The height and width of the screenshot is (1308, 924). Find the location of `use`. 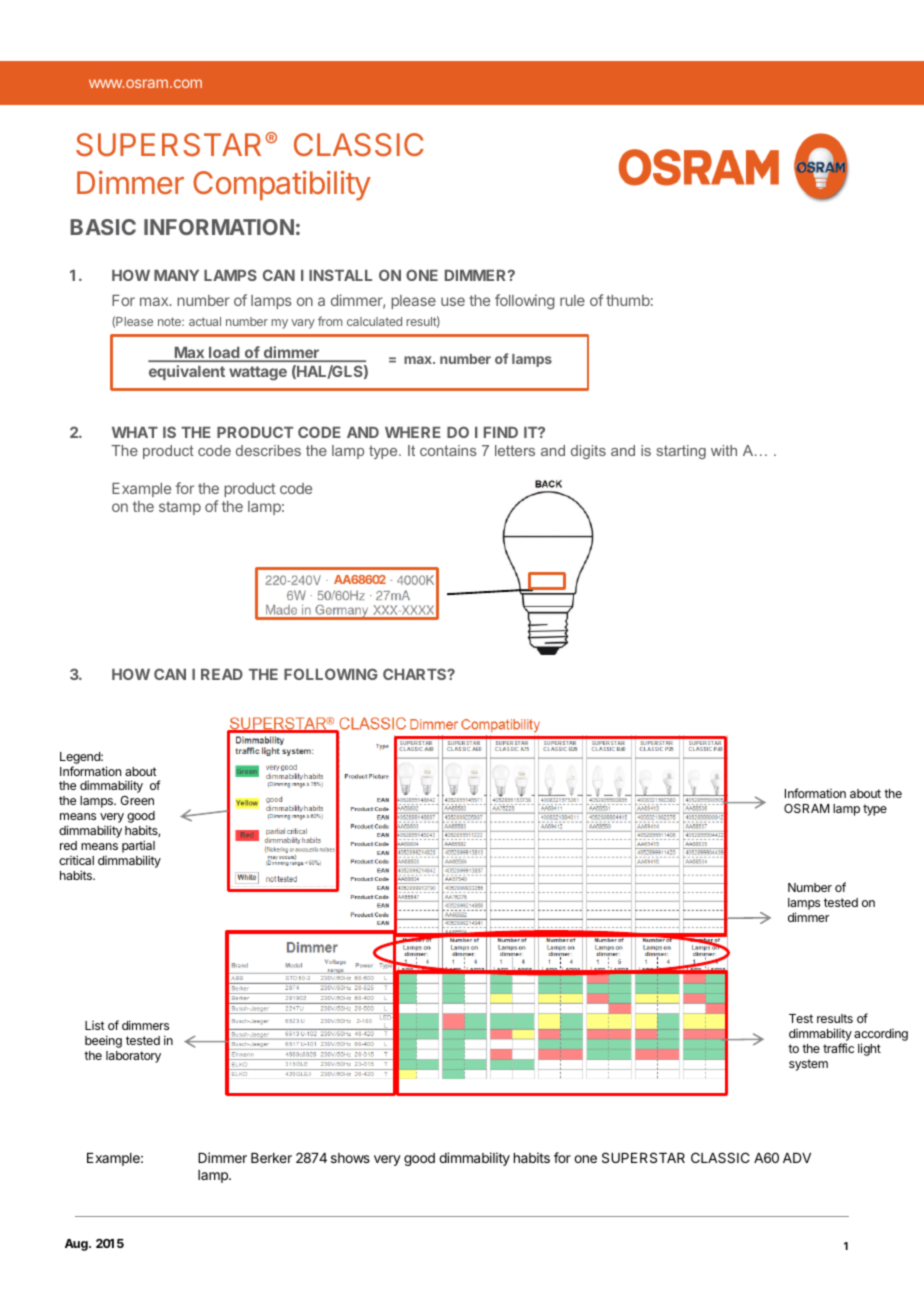

use is located at coordinates (453, 301).
